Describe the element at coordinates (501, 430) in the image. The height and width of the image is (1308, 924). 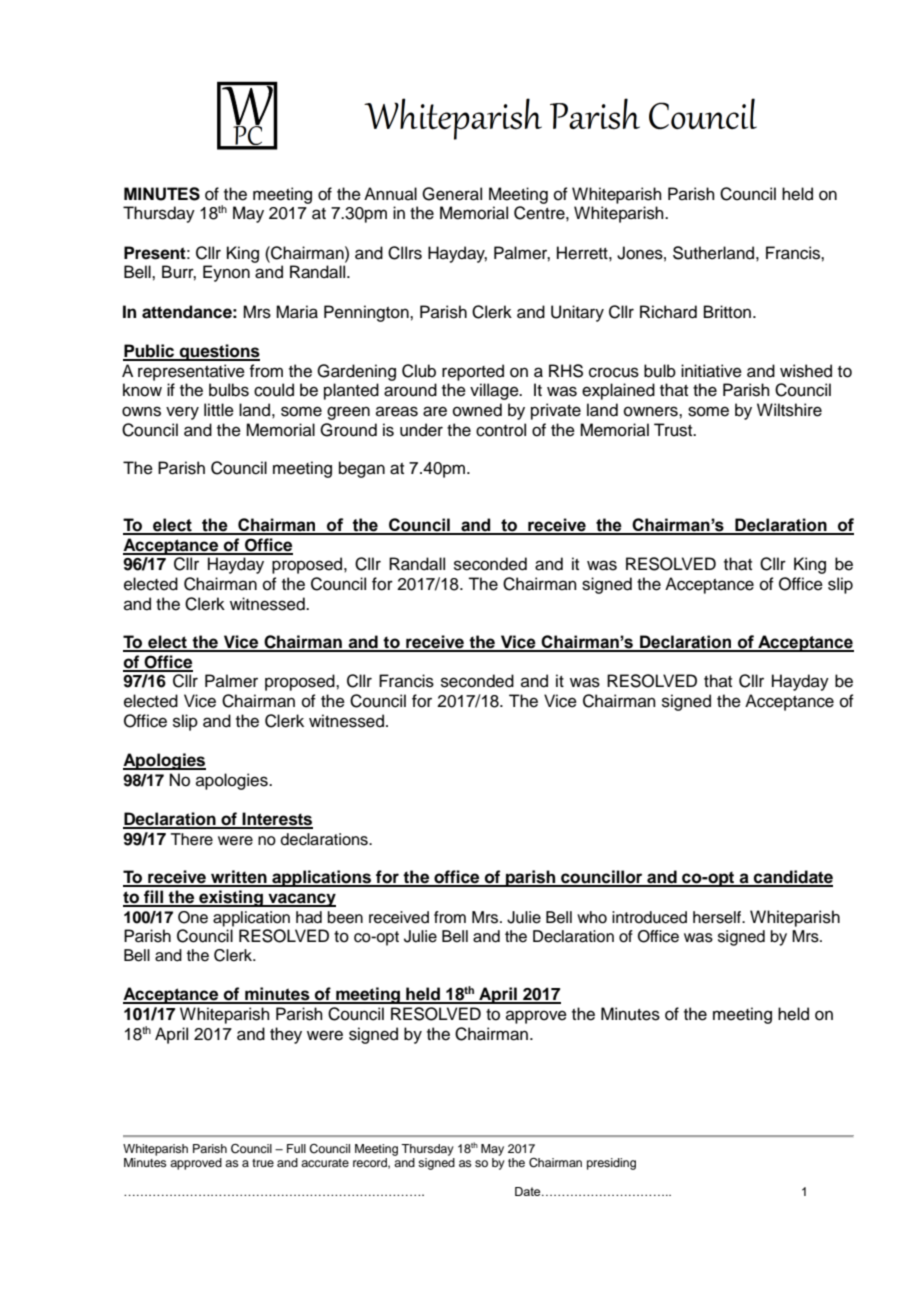
I see `control` at that location.
